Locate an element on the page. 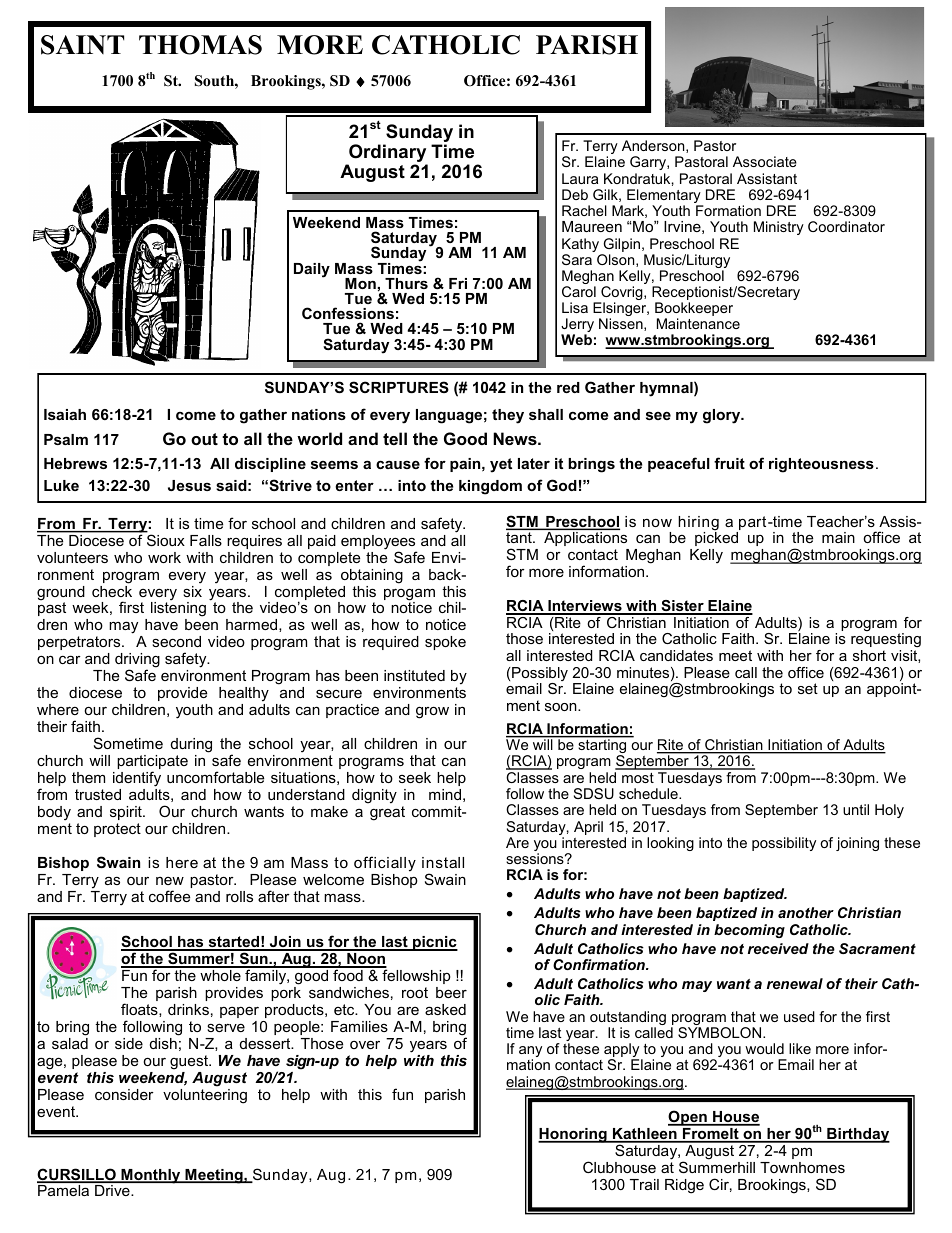 This page has width=952, height=1233. Honoring is located at coordinates (573, 1135).
